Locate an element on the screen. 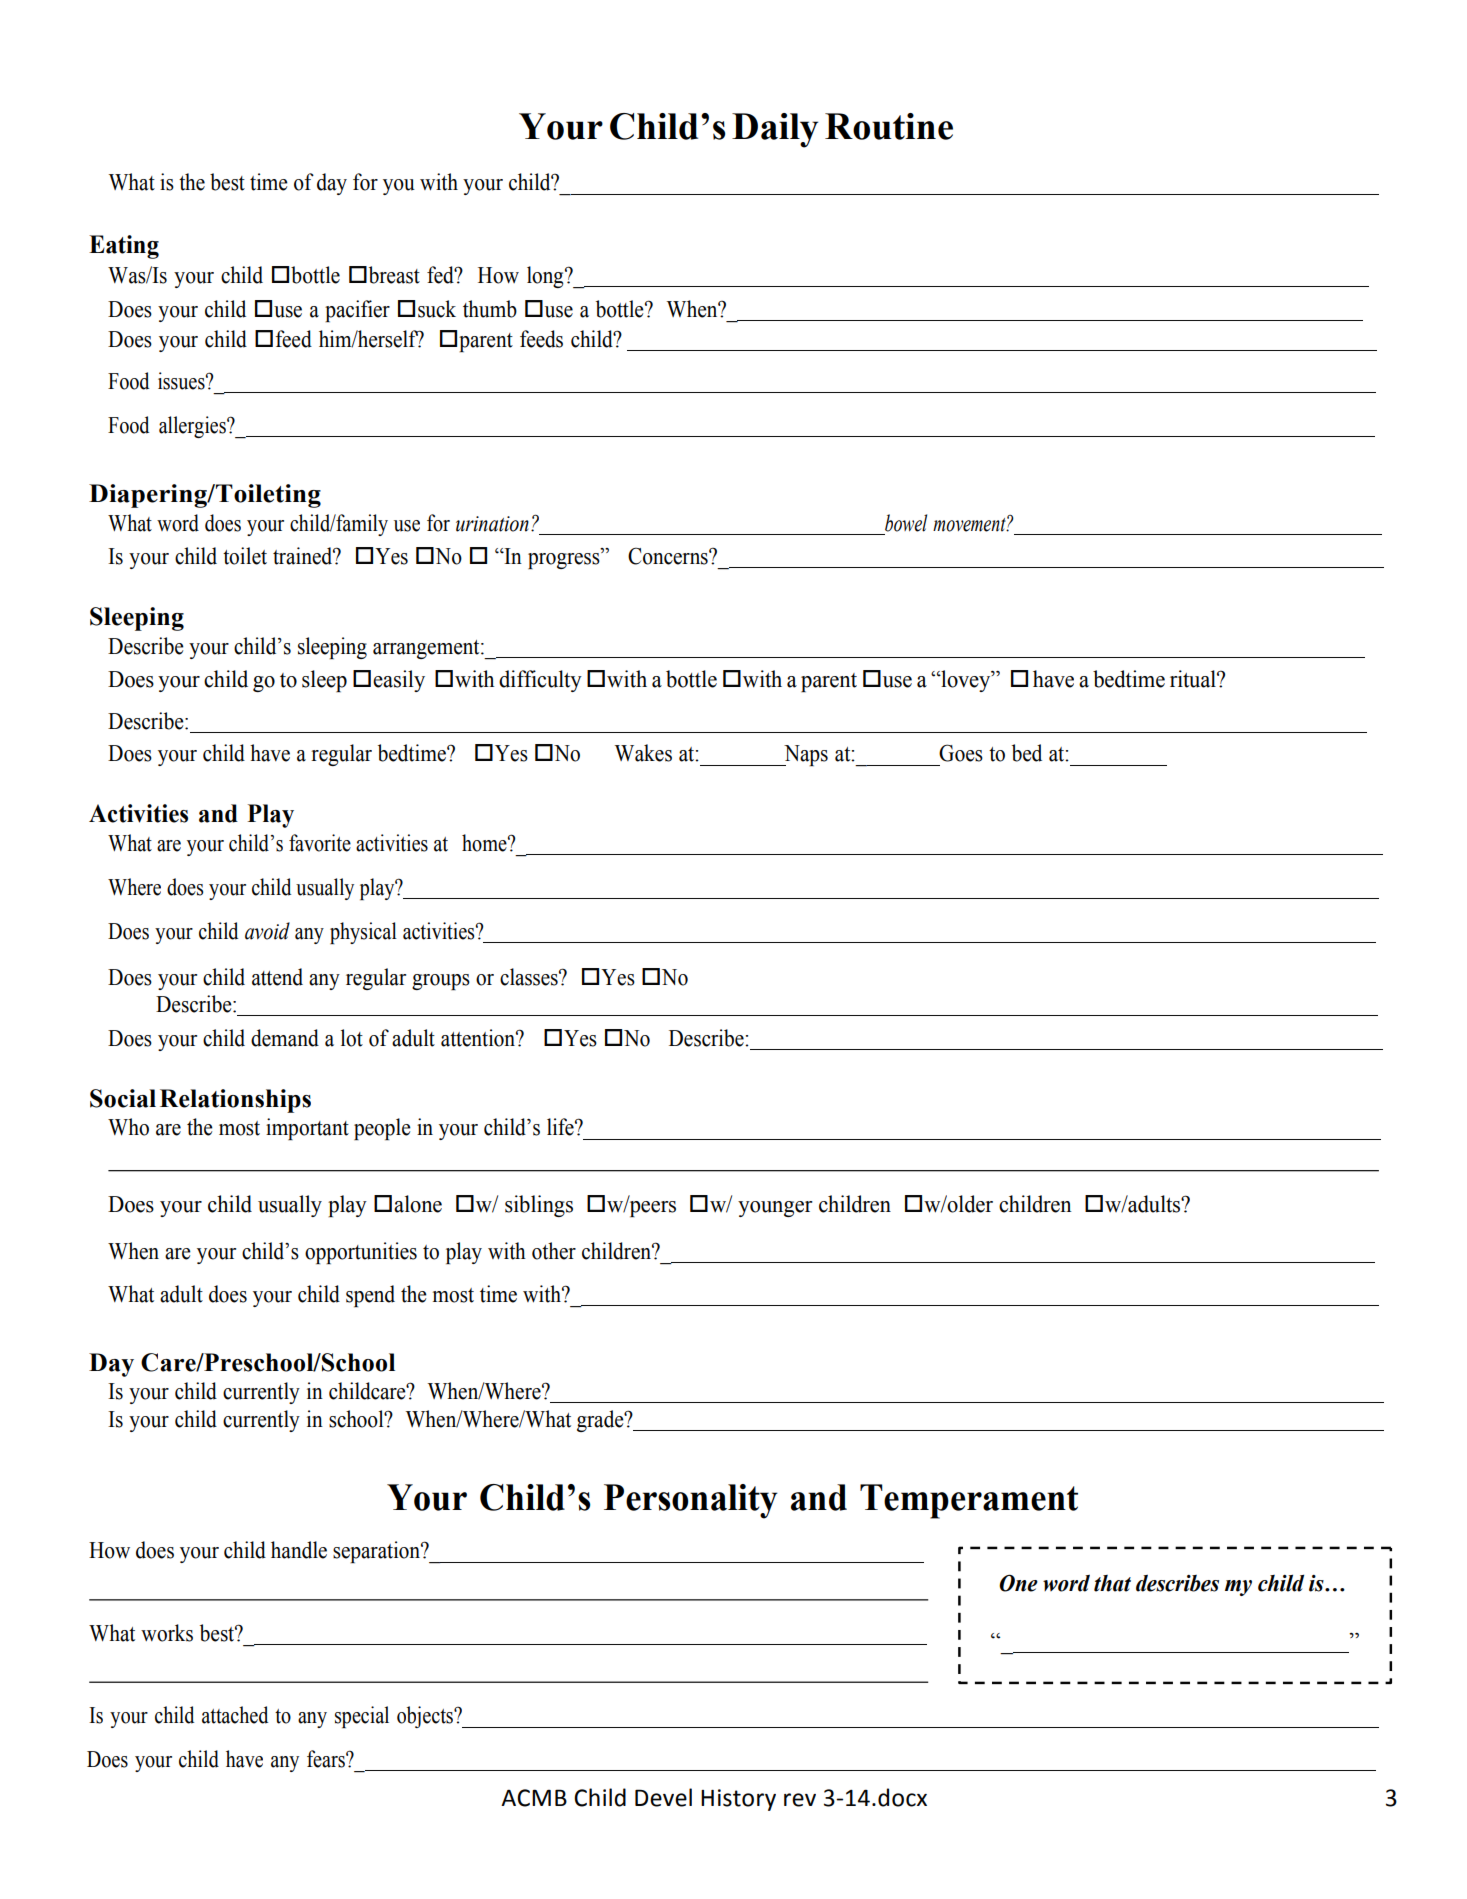 This screenshot has height=1899, width=1467. avoid is located at coordinates (267, 931).
